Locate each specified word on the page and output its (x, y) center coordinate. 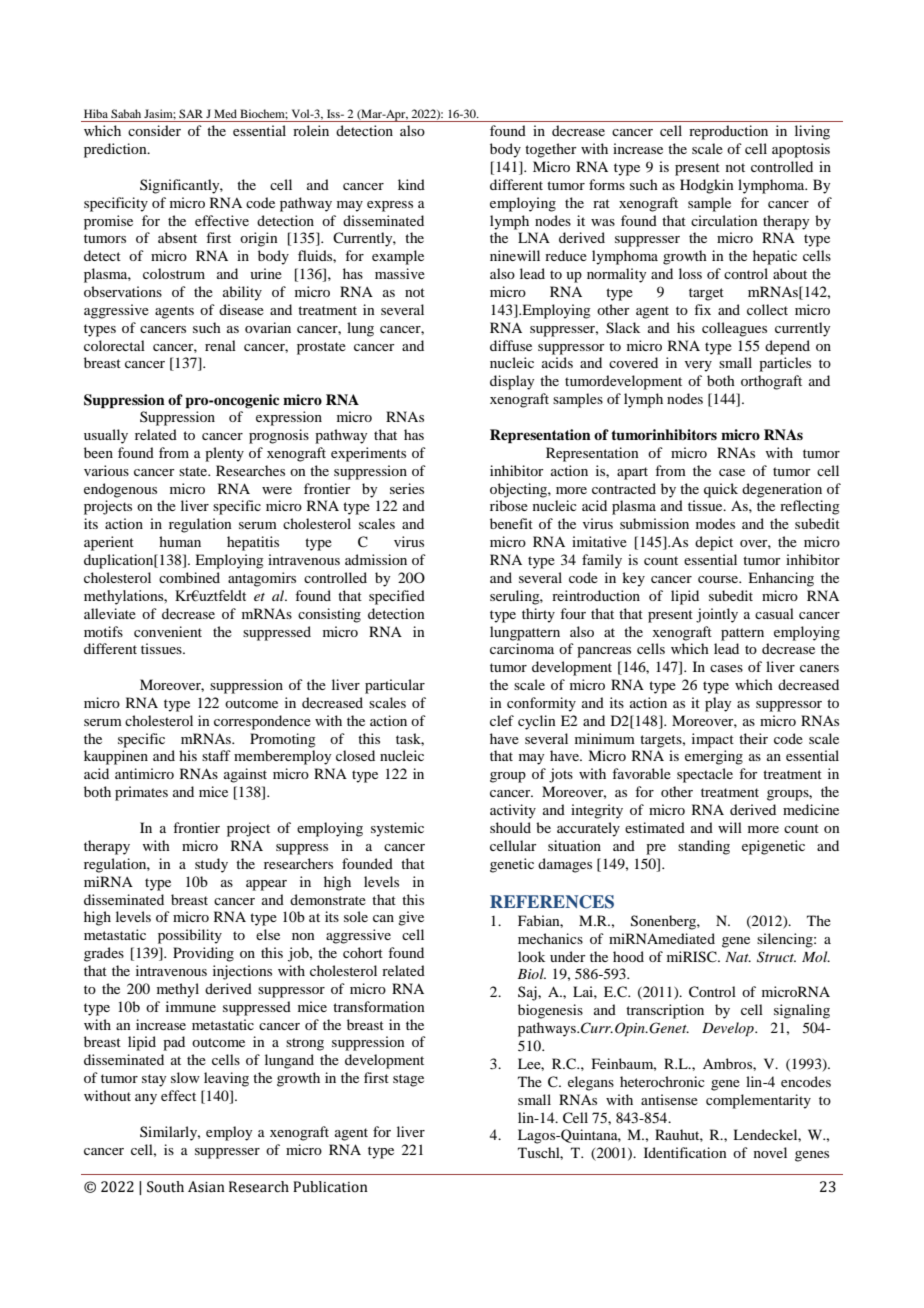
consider (154, 130)
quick (721, 490)
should (510, 827)
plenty (224, 454)
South (165, 1187)
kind (411, 184)
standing (704, 847)
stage (408, 1080)
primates (141, 793)
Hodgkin (707, 186)
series (407, 488)
